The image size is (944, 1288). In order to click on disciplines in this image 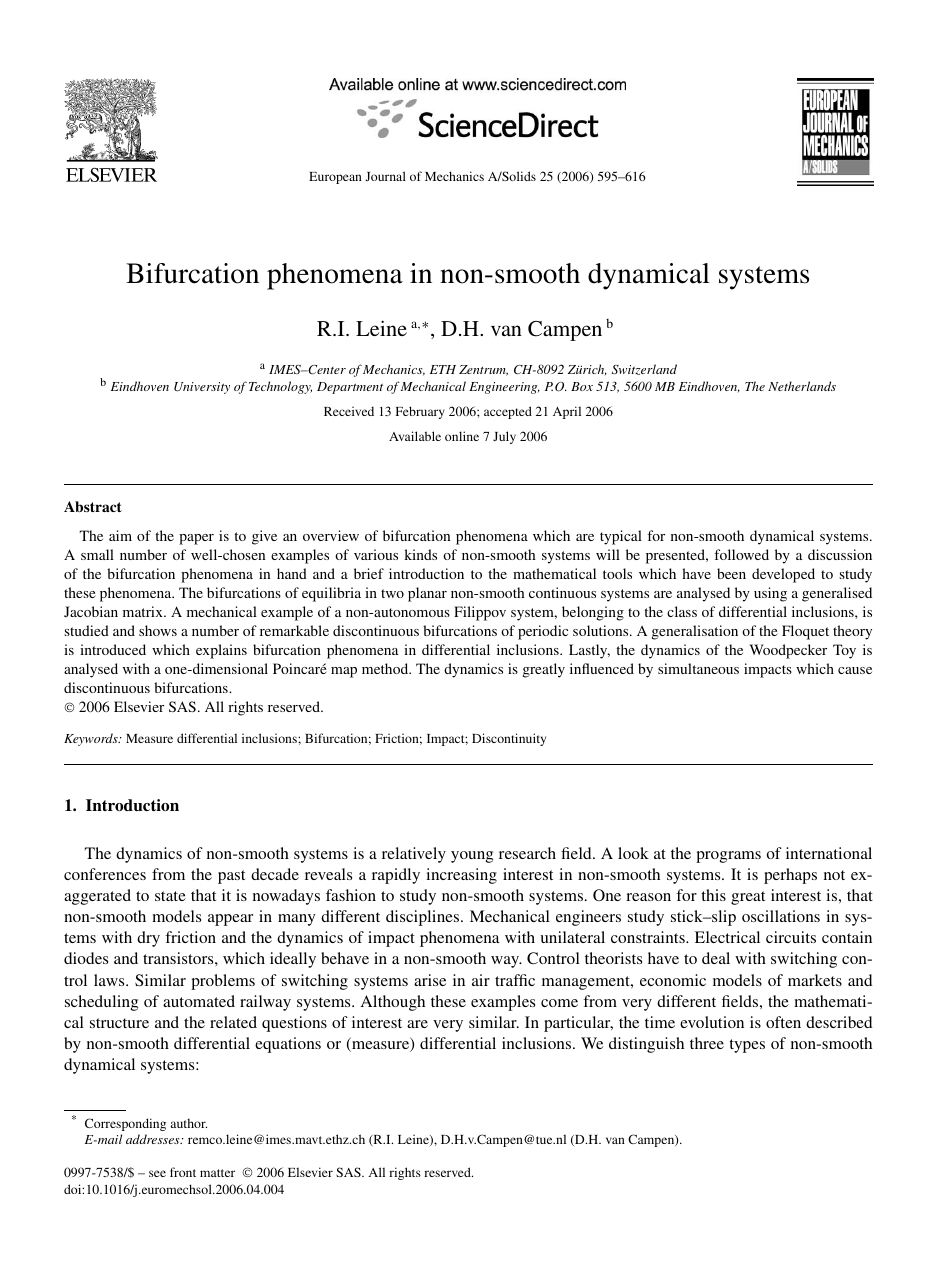, I will do `click(424, 918)`.
